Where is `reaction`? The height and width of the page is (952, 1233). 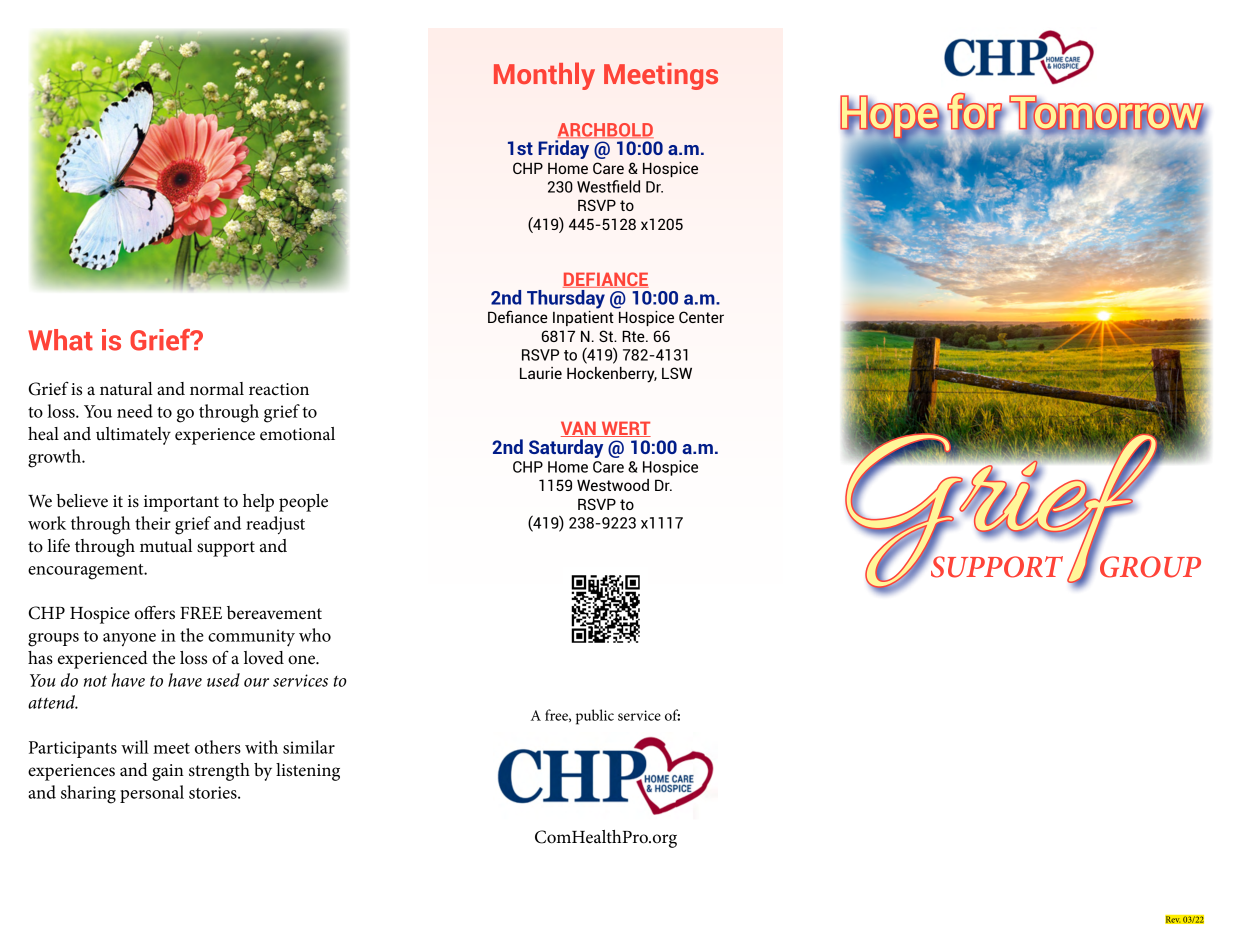
reaction is located at coordinates (279, 389).
